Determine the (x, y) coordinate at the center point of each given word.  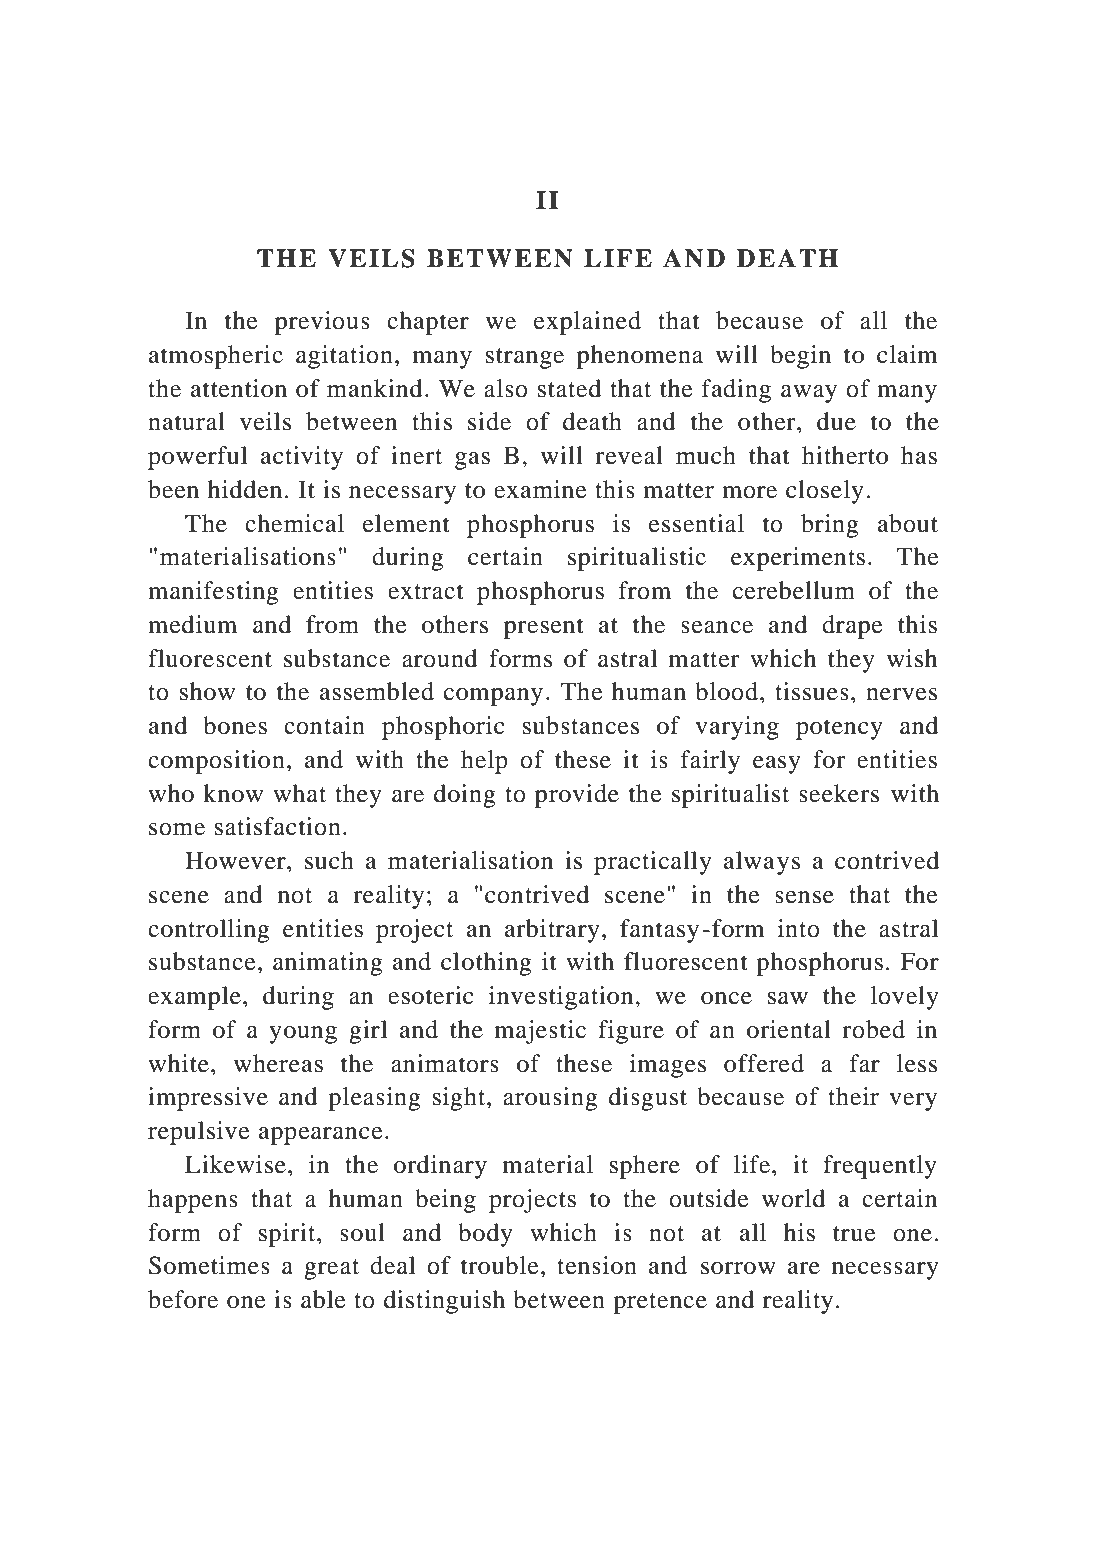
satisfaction (278, 826)
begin (800, 357)
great (331, 1269)
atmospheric (216, 357)
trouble (500, 1265)
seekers (839, 793)
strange (525, 358)
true (854, 1234)
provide (577, 796)
